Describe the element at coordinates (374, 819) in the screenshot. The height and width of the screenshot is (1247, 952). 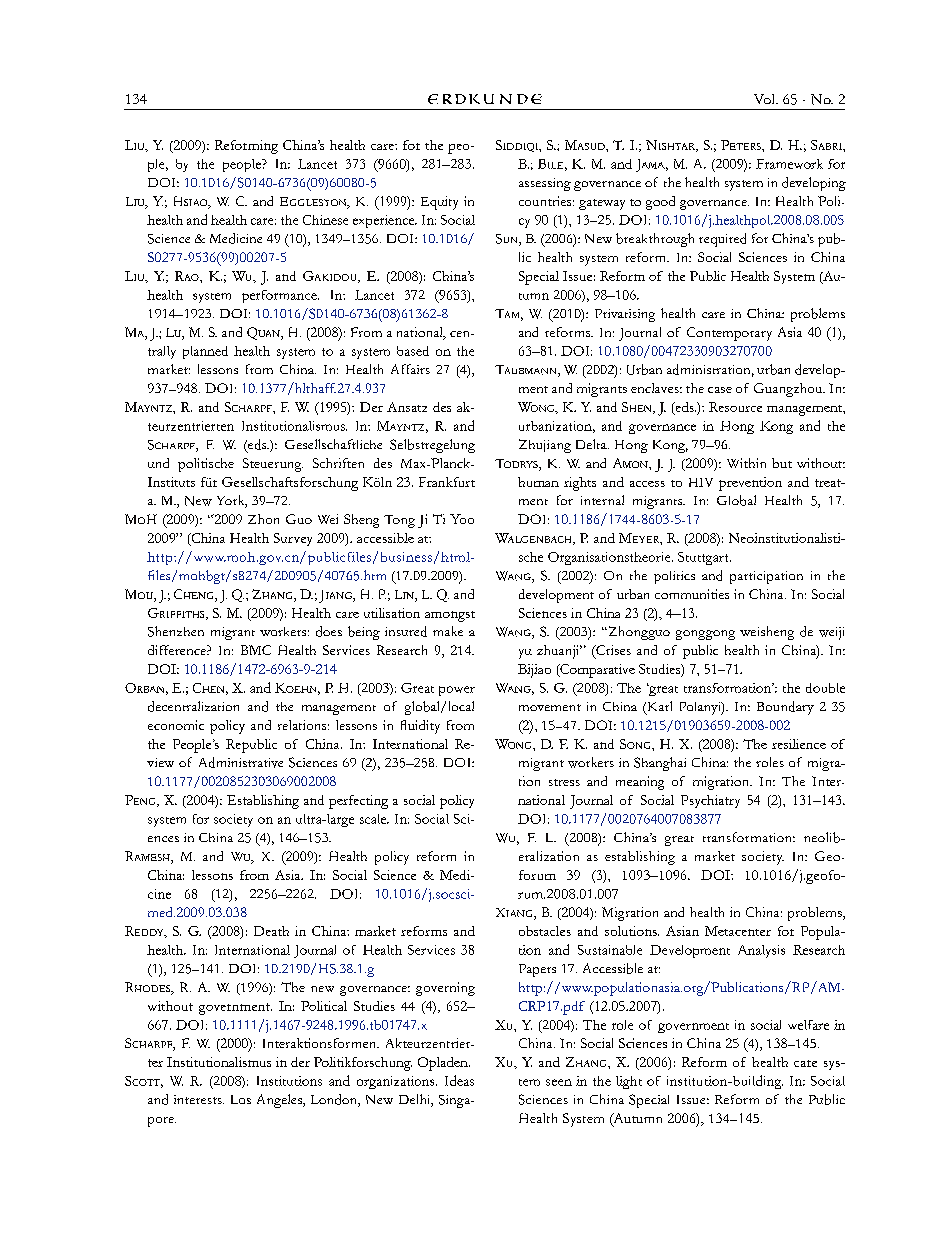
I see `scale` at that location.
